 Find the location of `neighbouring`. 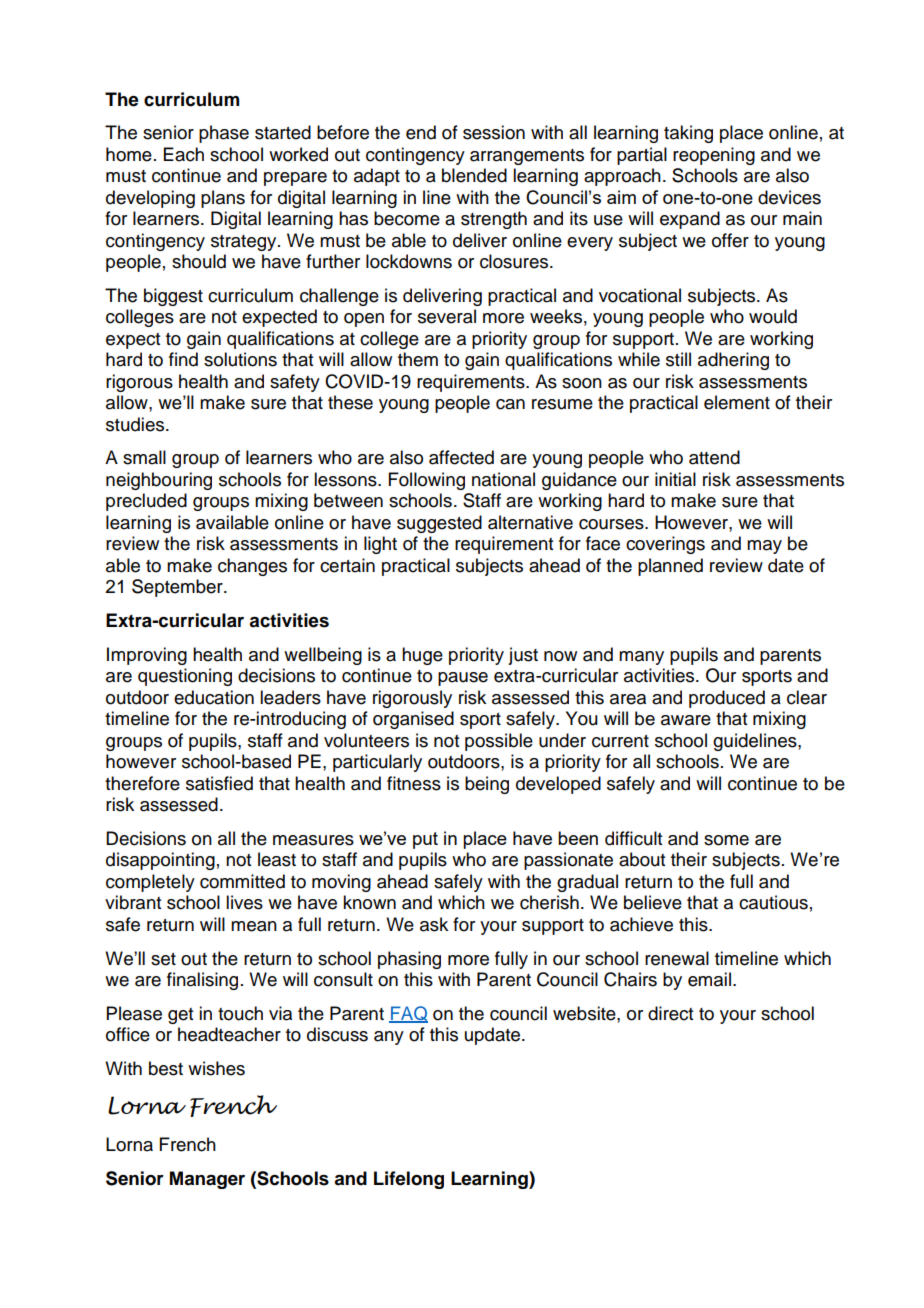

neighbouring is located at coordinates (159, 481).
